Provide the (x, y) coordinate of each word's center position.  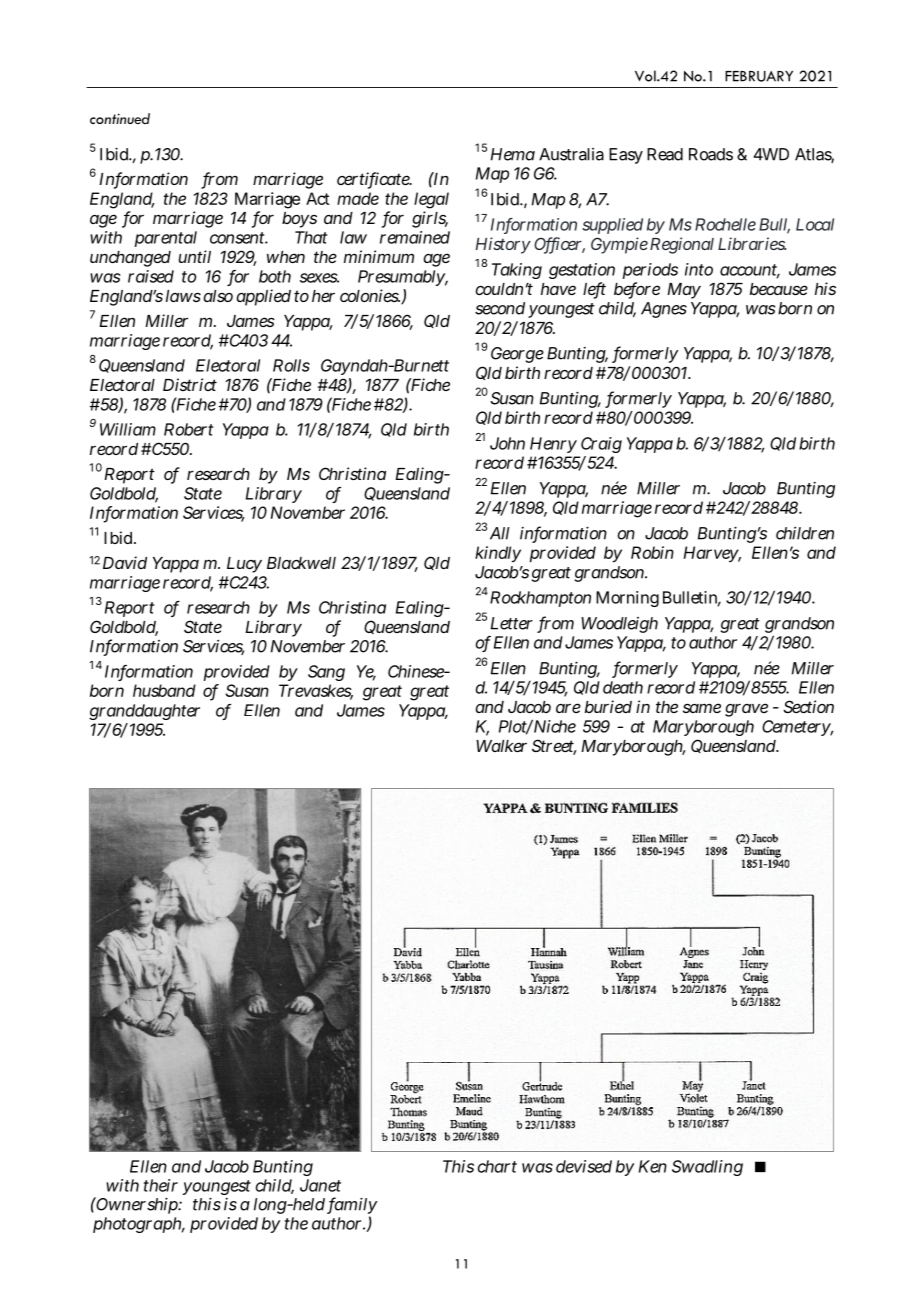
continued (120, 118)
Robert (189, 429)
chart (497, 1166)
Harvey (712, 554)
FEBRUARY (759, 76)
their (161, 1185)
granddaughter (144, 712)
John (507, 443)
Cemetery (797, 728)
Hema (513, 154)
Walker (501, 746)
